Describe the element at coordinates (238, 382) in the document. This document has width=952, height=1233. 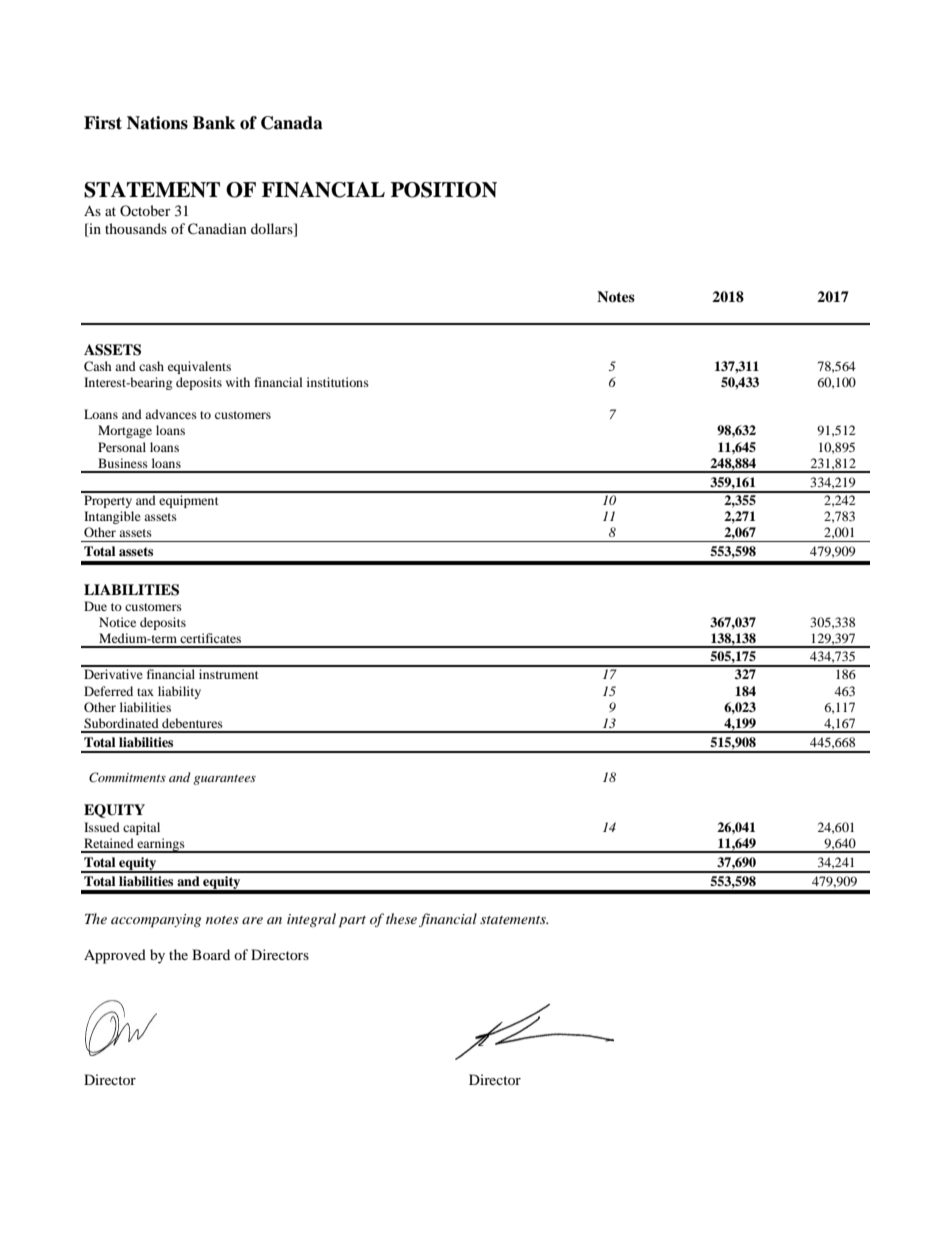
I see `with` at that location.
